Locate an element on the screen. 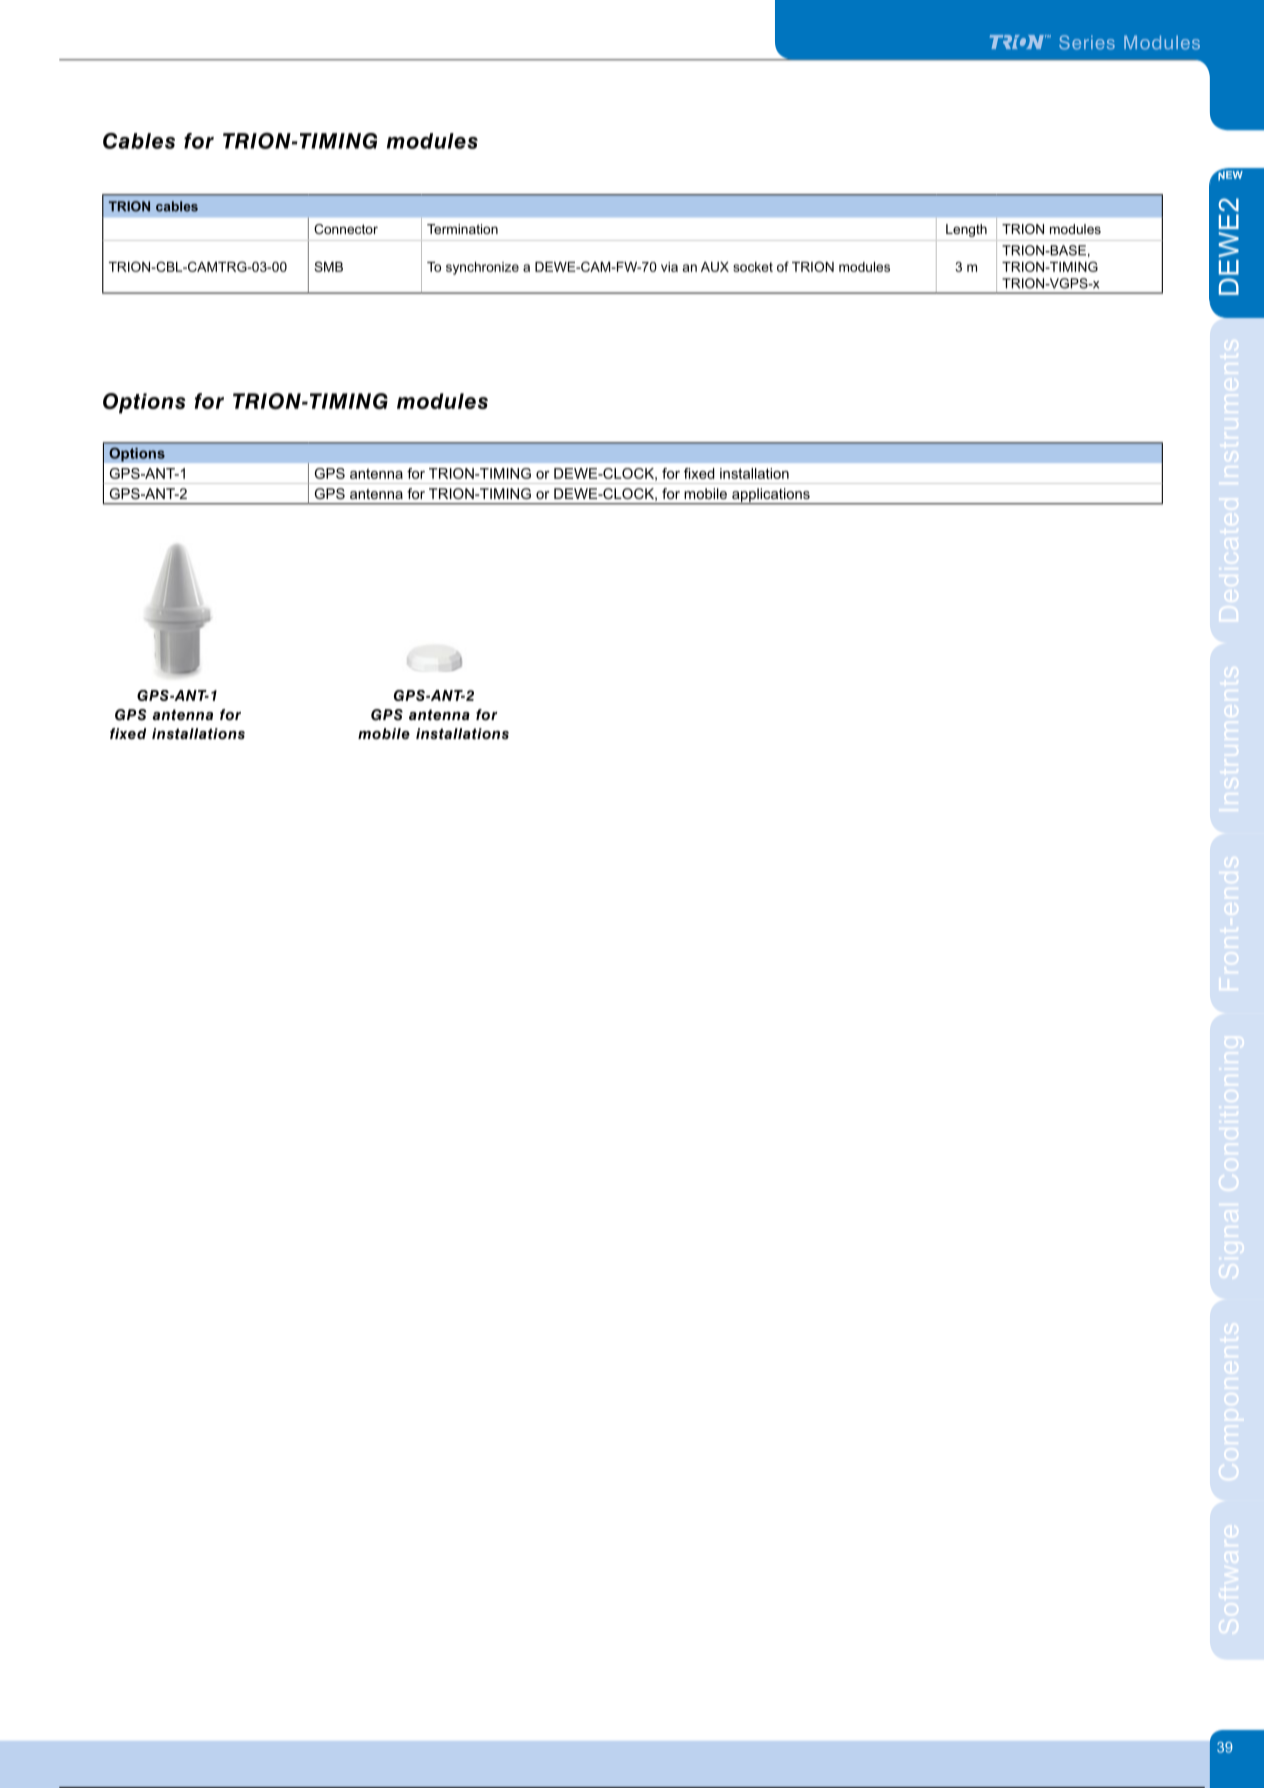 Image resolution: width=1264 pixels, height=1788 pixels. Series is located at coordinates (1087, 42).
